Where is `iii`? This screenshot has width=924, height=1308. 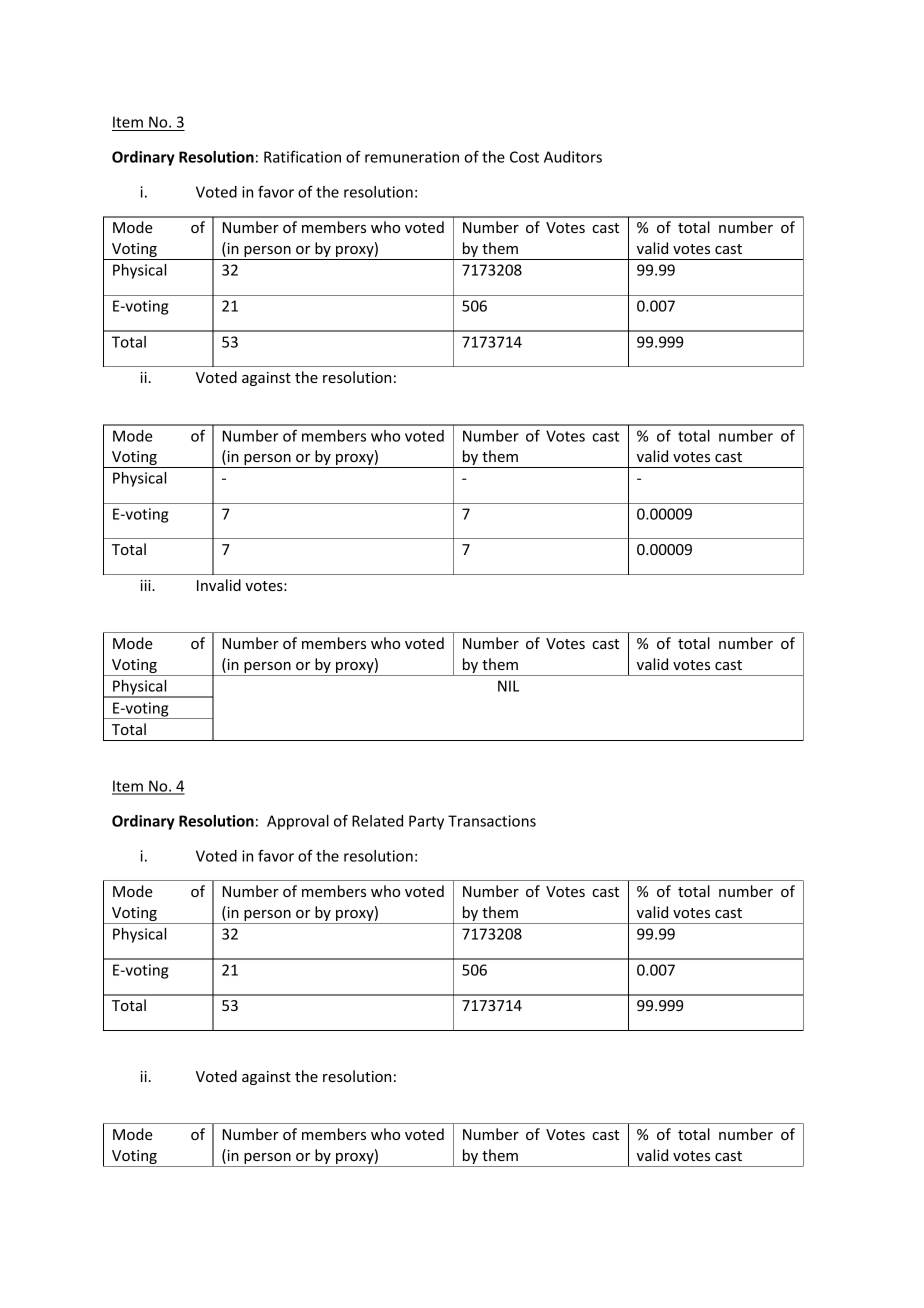
iii is located at coordinates (146, 585).
